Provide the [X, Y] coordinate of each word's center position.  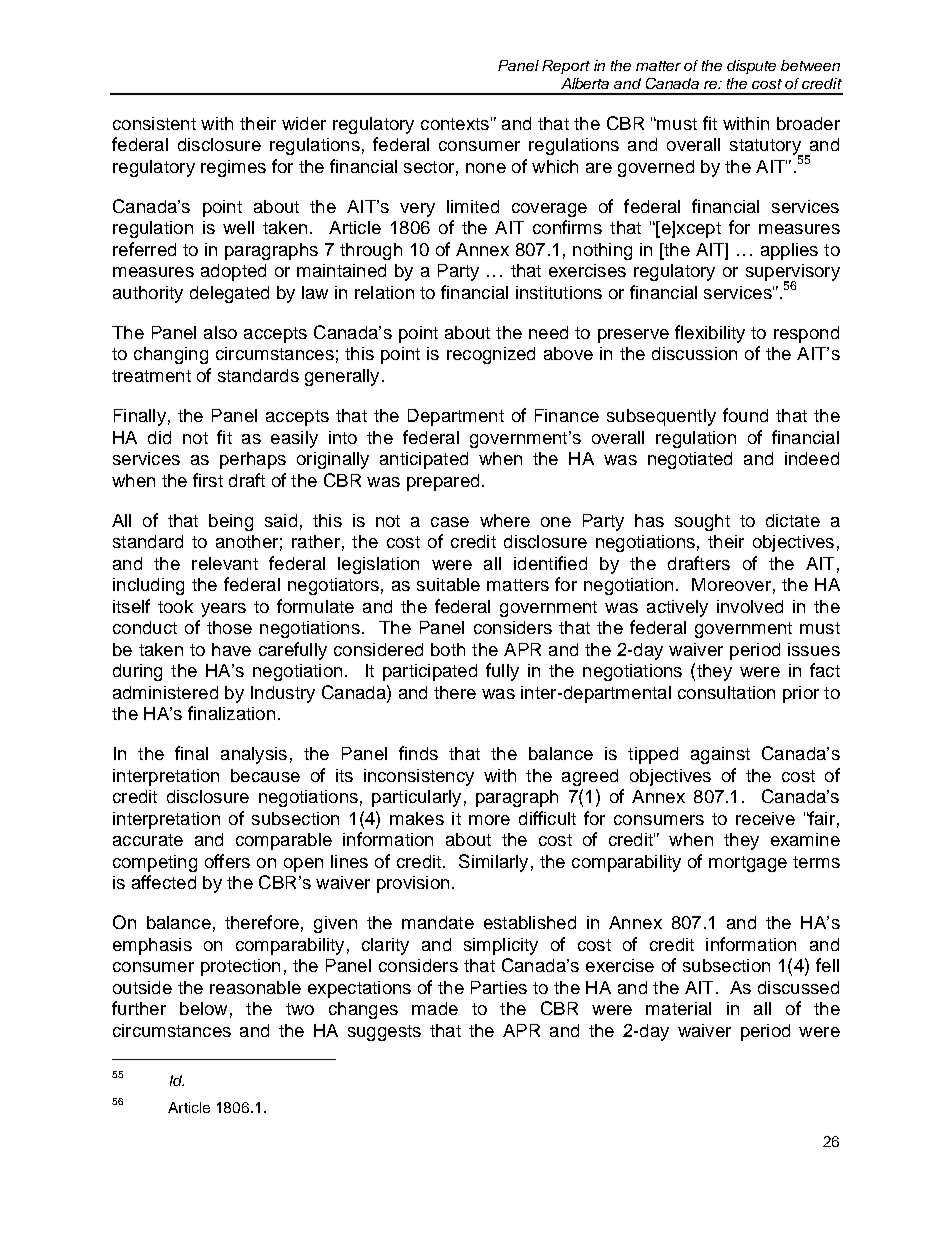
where [505, 520]
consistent [154, 123]
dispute [751, 67]
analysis [254, 755]
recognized [491, 355]
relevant [225, 563]
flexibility [710, 334]
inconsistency [419, 777]
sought [702, 522]
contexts [455, 124]
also [220, 332]
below [203, 1008]
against [720, 755]
